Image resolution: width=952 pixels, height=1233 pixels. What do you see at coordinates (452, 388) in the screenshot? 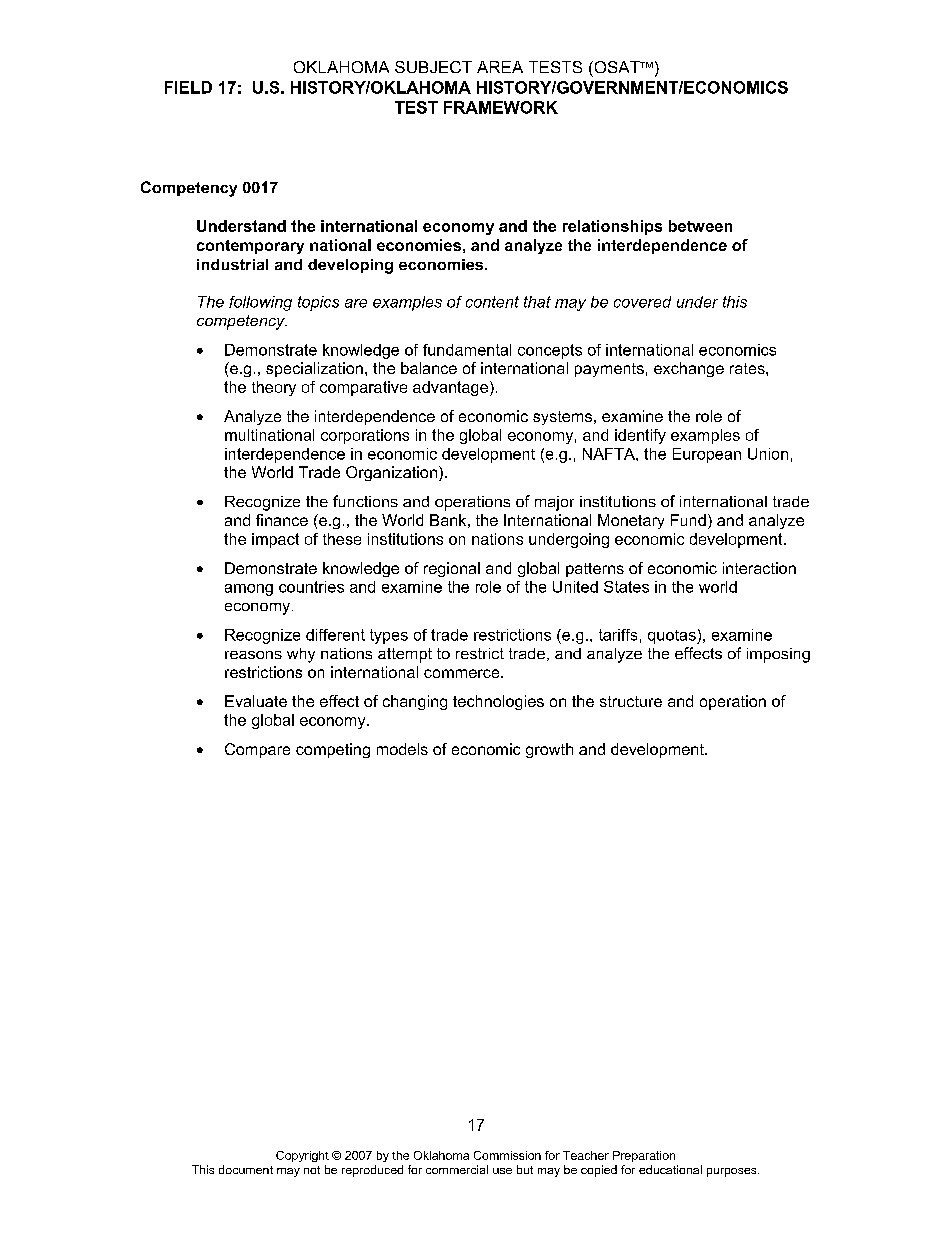
I see `advantage` at bounding box center [452, 388].
